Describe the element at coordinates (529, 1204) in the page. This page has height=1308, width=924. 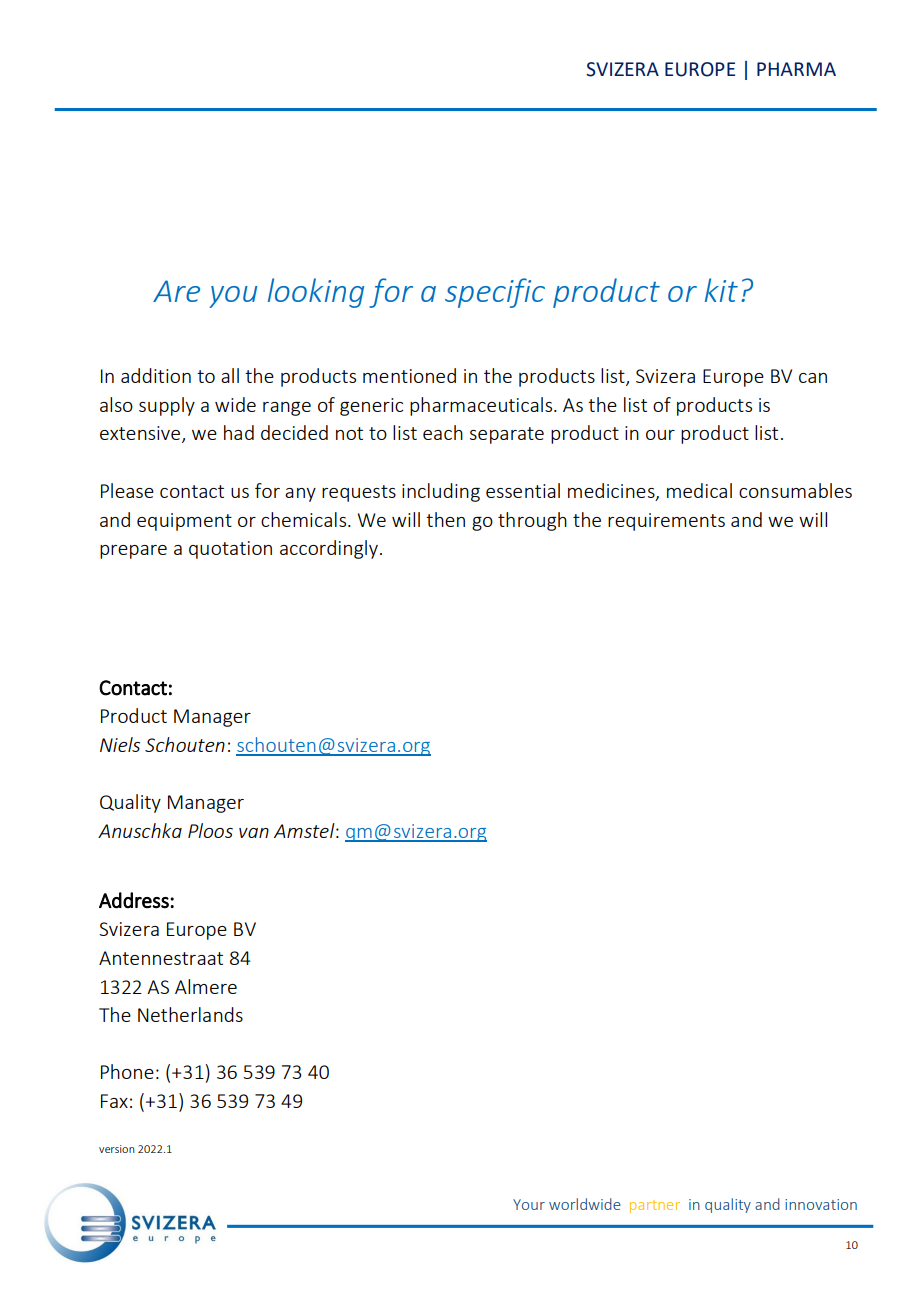
I see `Your` at that location.
